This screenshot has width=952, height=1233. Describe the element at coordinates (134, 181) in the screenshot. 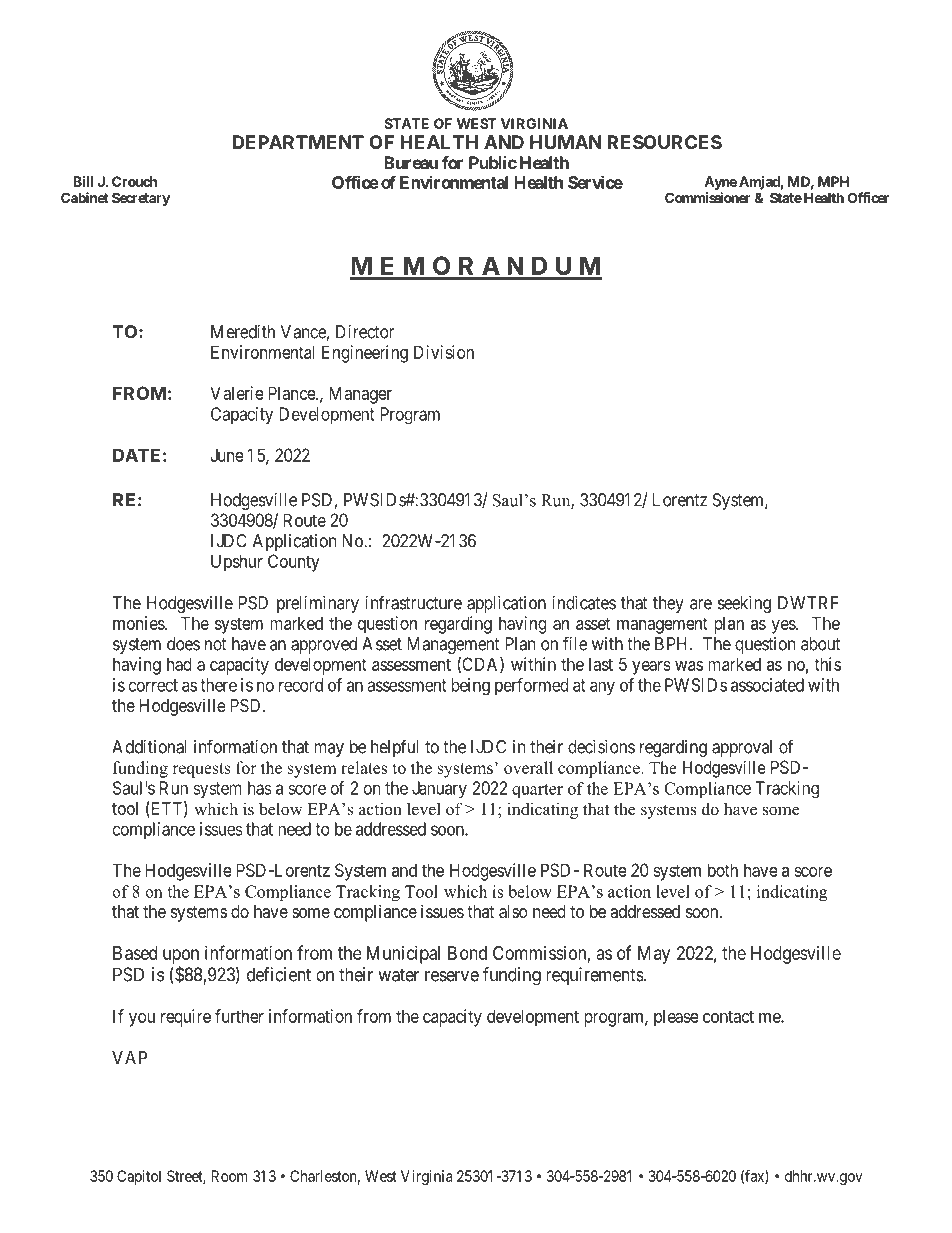

I see `Crouch` at that location.
